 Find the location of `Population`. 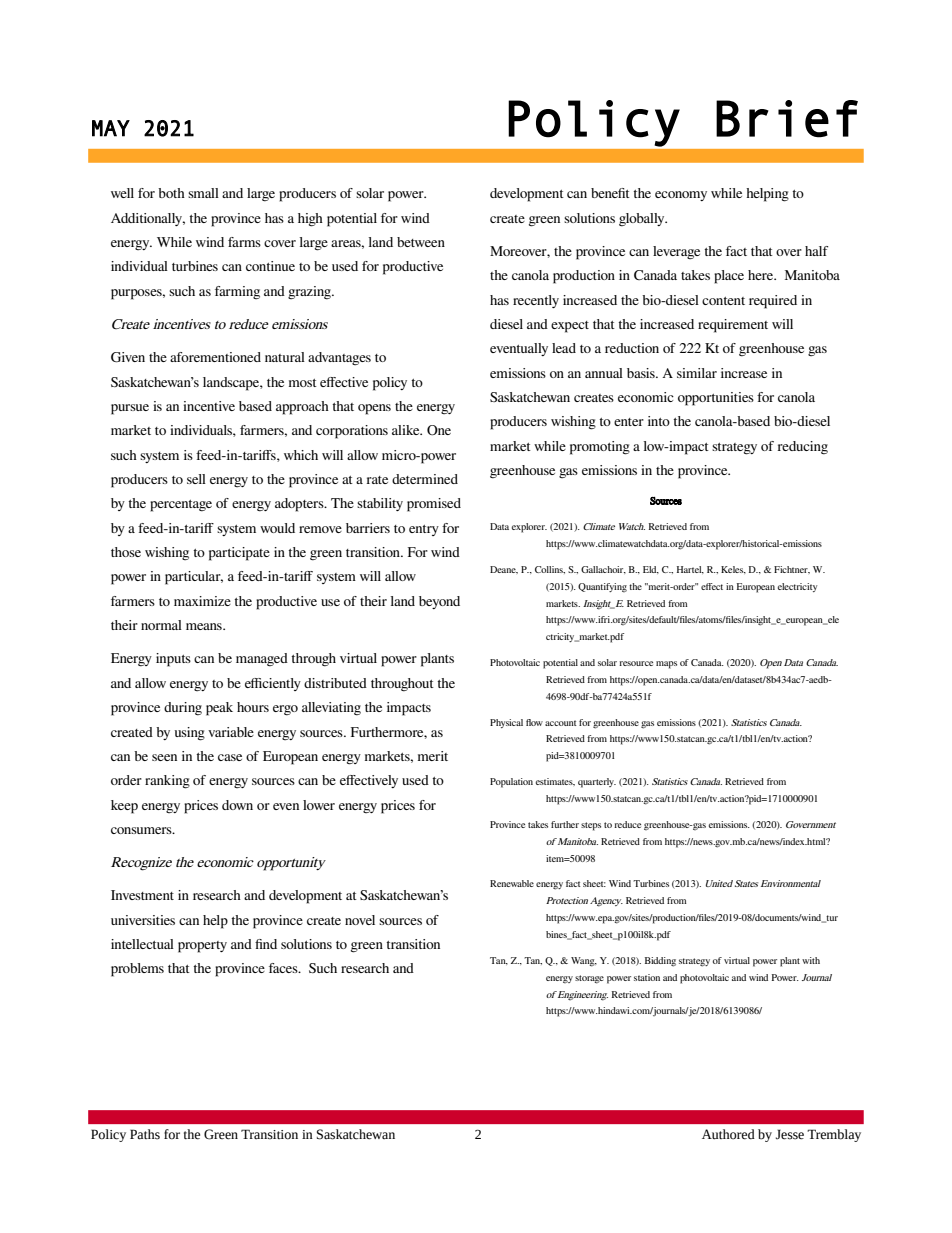

Population is located at coordinates (511, 783).
